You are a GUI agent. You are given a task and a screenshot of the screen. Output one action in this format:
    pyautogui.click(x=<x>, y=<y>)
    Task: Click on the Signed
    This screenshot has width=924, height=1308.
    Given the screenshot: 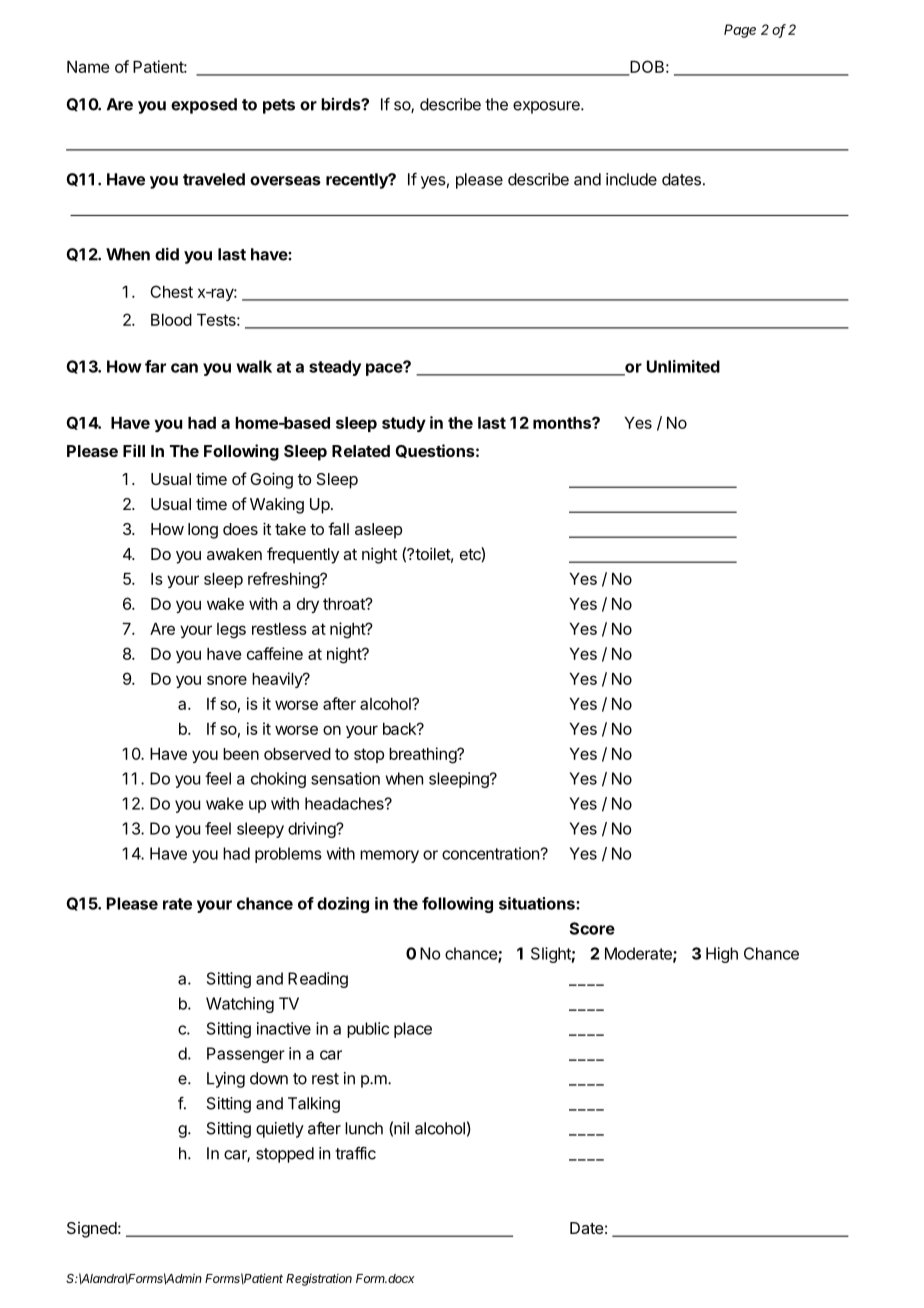 What is the action you would take?
    pyautogui.click(x=92, y=1230)
